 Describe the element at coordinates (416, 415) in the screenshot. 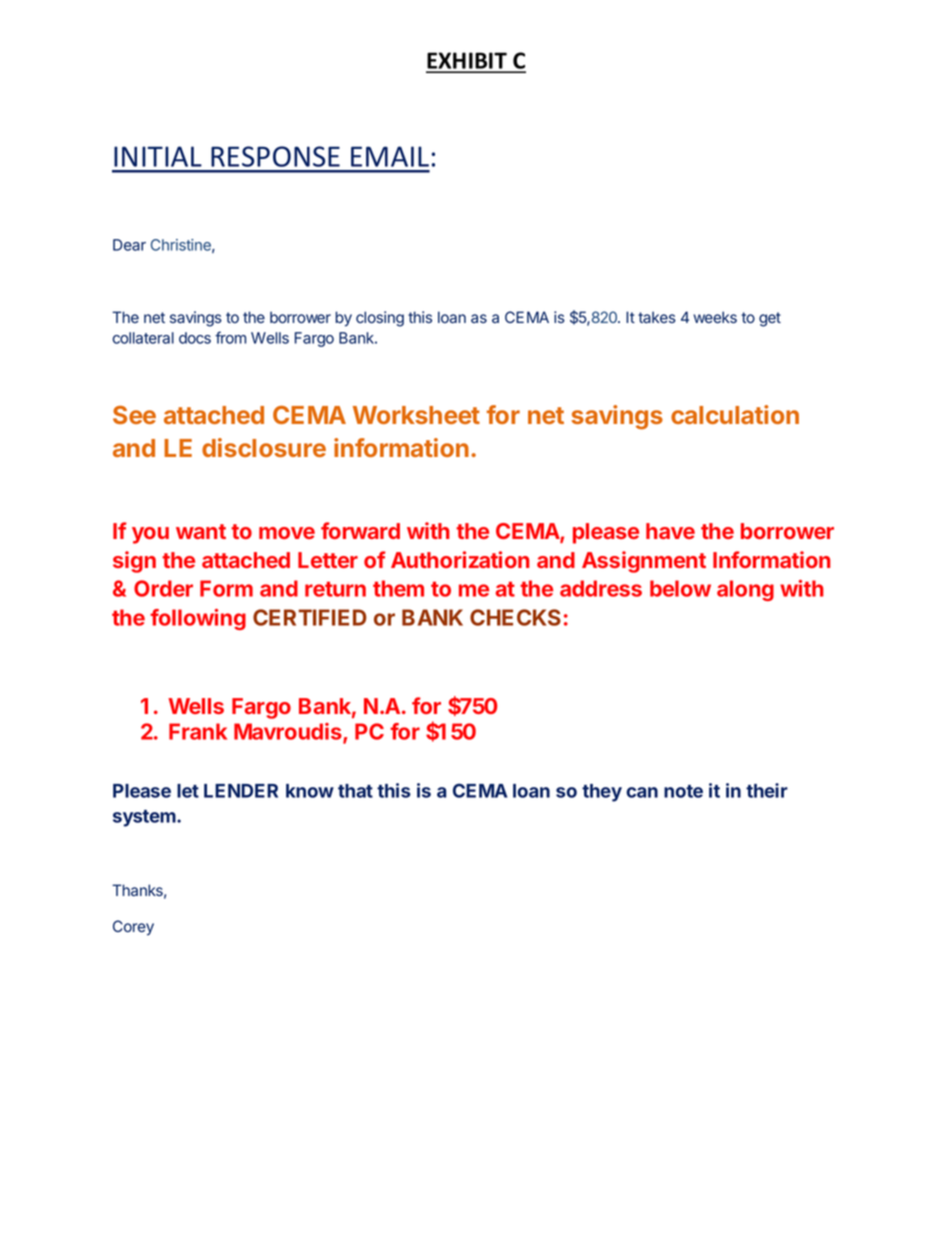

I see `Worksheet` at that location.
